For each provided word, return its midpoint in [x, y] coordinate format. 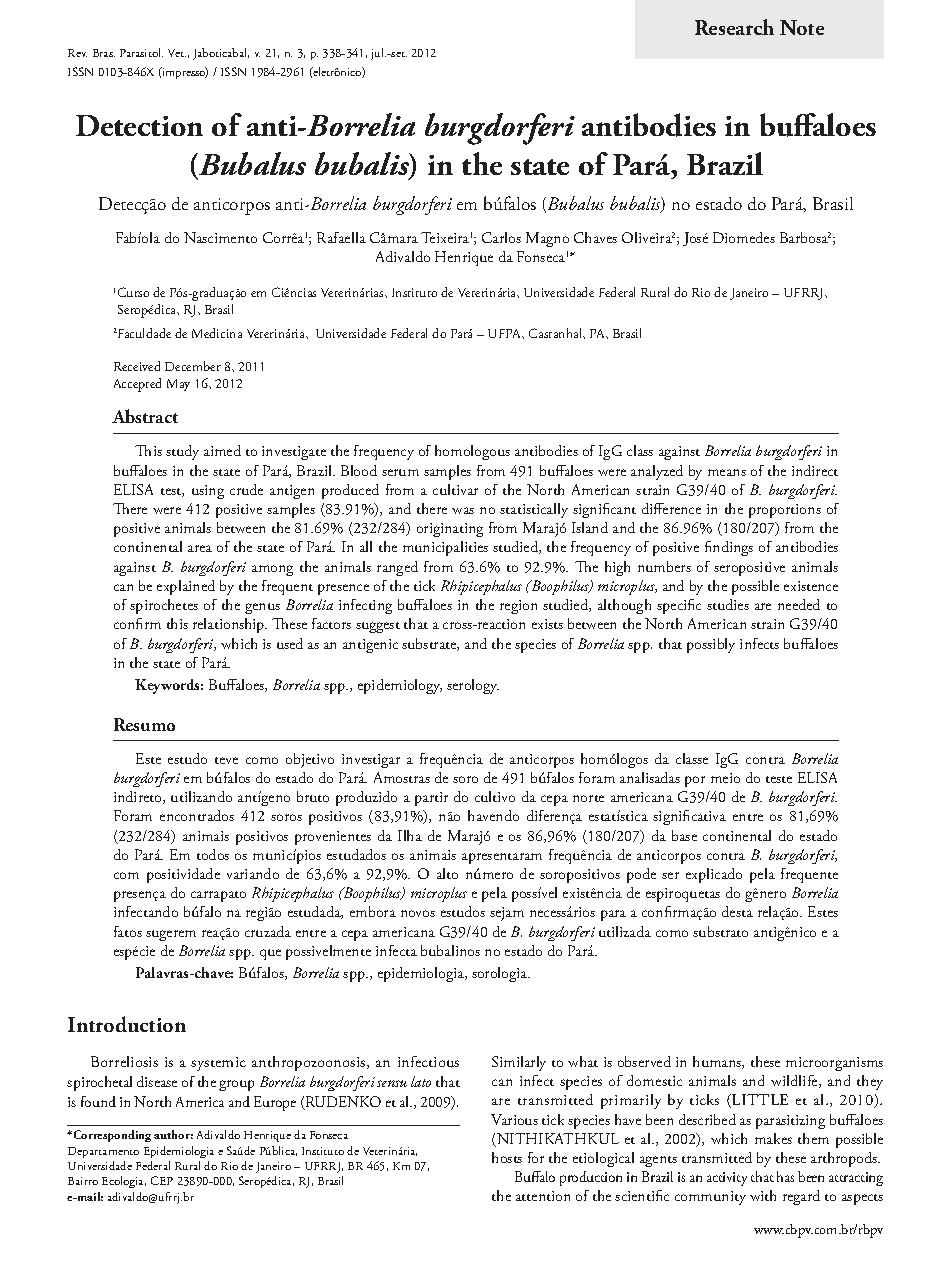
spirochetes [164, 606]
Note [802, 27]
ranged [397, 568]
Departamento [103, 1152]
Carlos [501, 237]
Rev [77, 53]
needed [799, 604]
